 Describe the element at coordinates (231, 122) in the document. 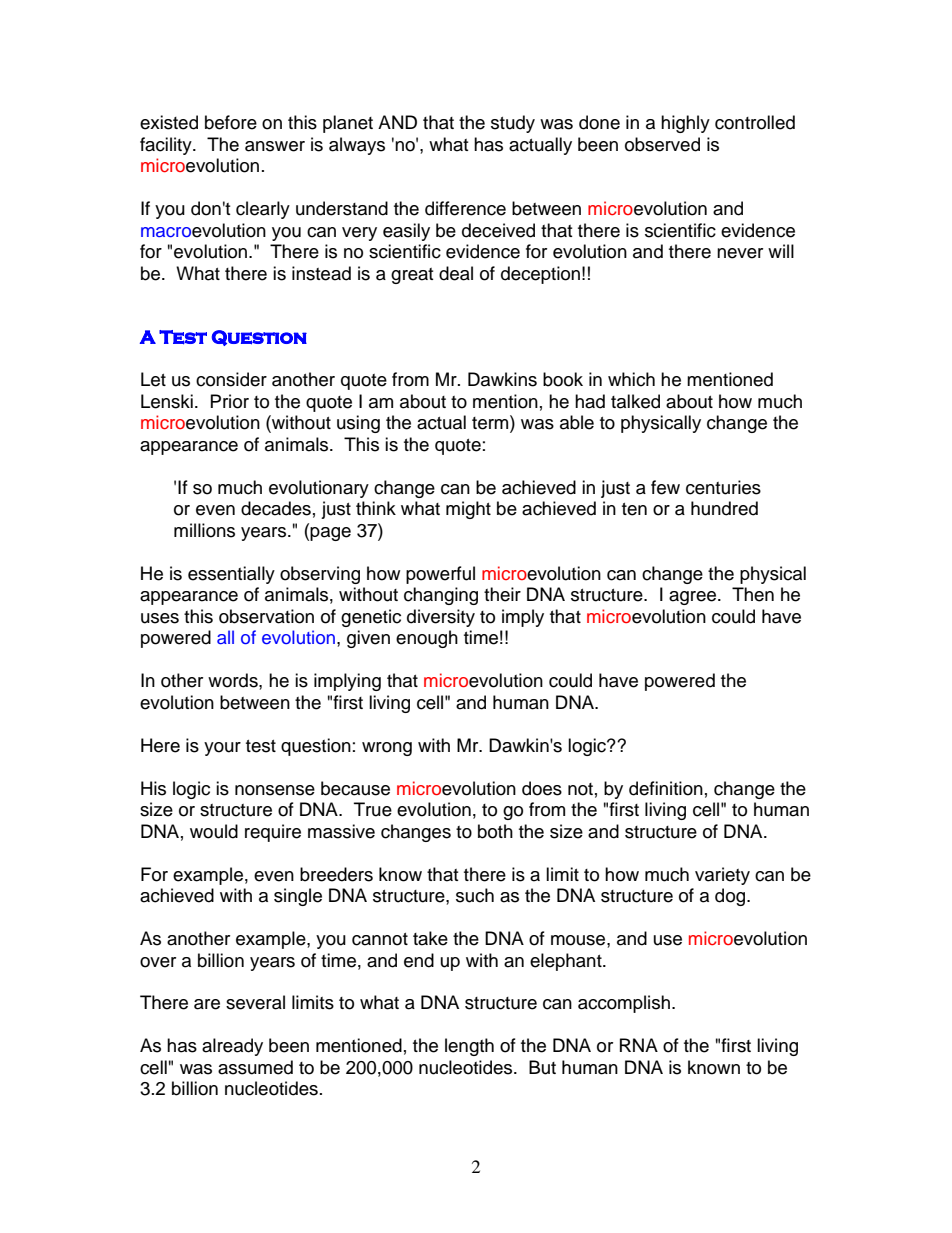

I see `before` at that location.
